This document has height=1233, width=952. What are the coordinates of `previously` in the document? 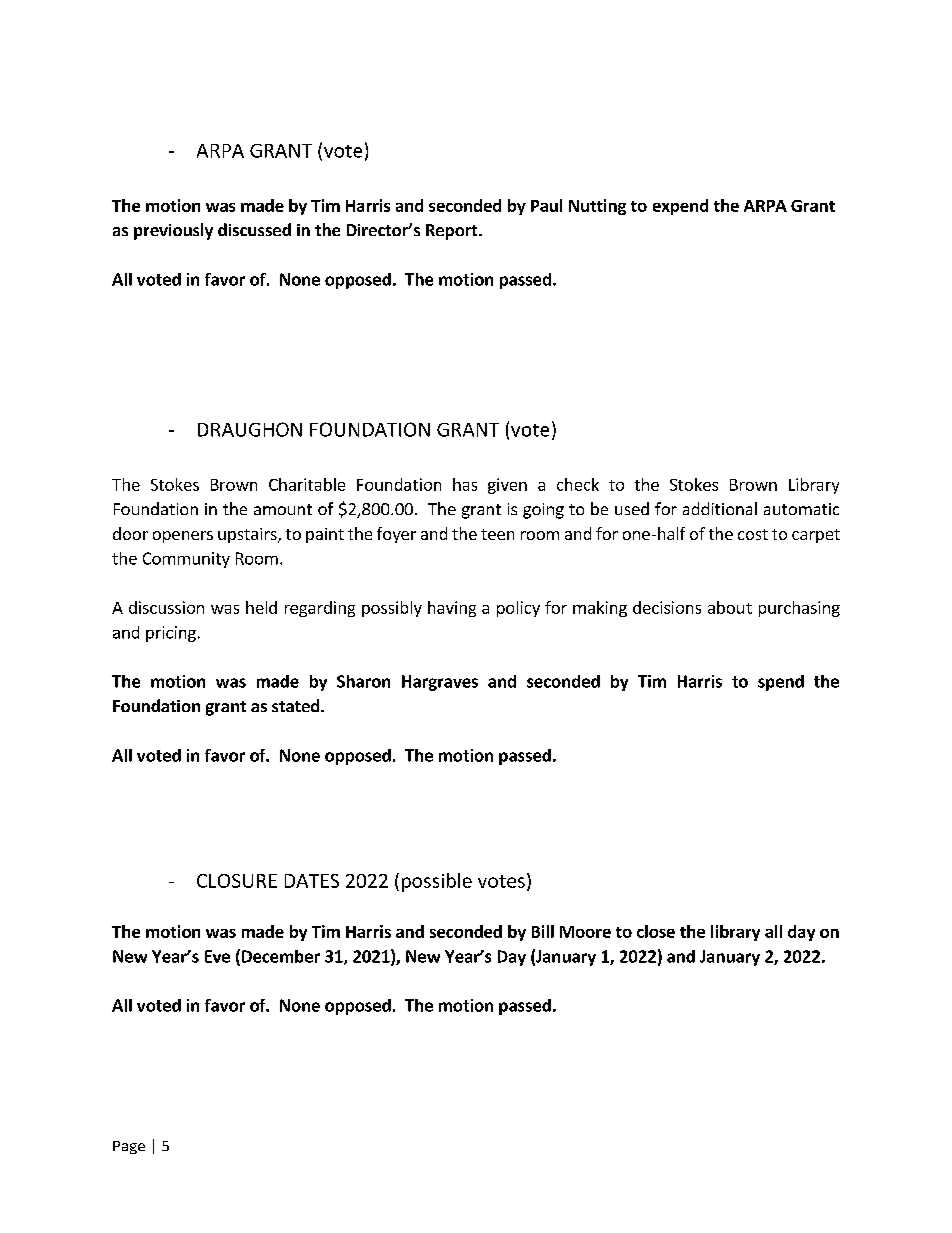 It's located at (173, 231).
